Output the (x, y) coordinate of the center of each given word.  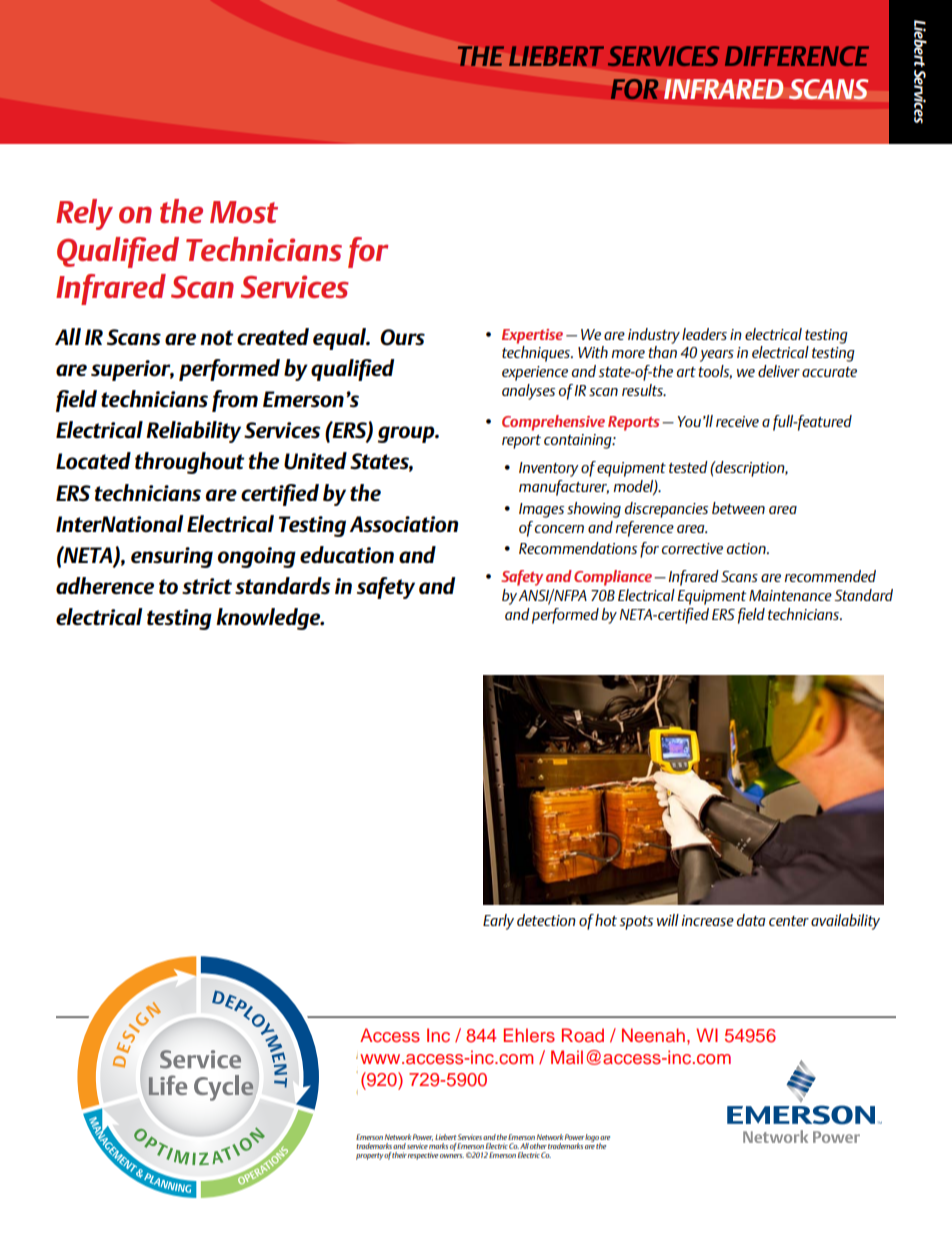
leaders (704, 334)
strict (207, 586)
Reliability (193, 432)
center (789, 921)
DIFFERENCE (797, 56)
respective (423, 1156)
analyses (528, 392)
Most (244, 212)
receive (737, 421)
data (751, 920)
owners (452, 1156)
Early (498, 922)
